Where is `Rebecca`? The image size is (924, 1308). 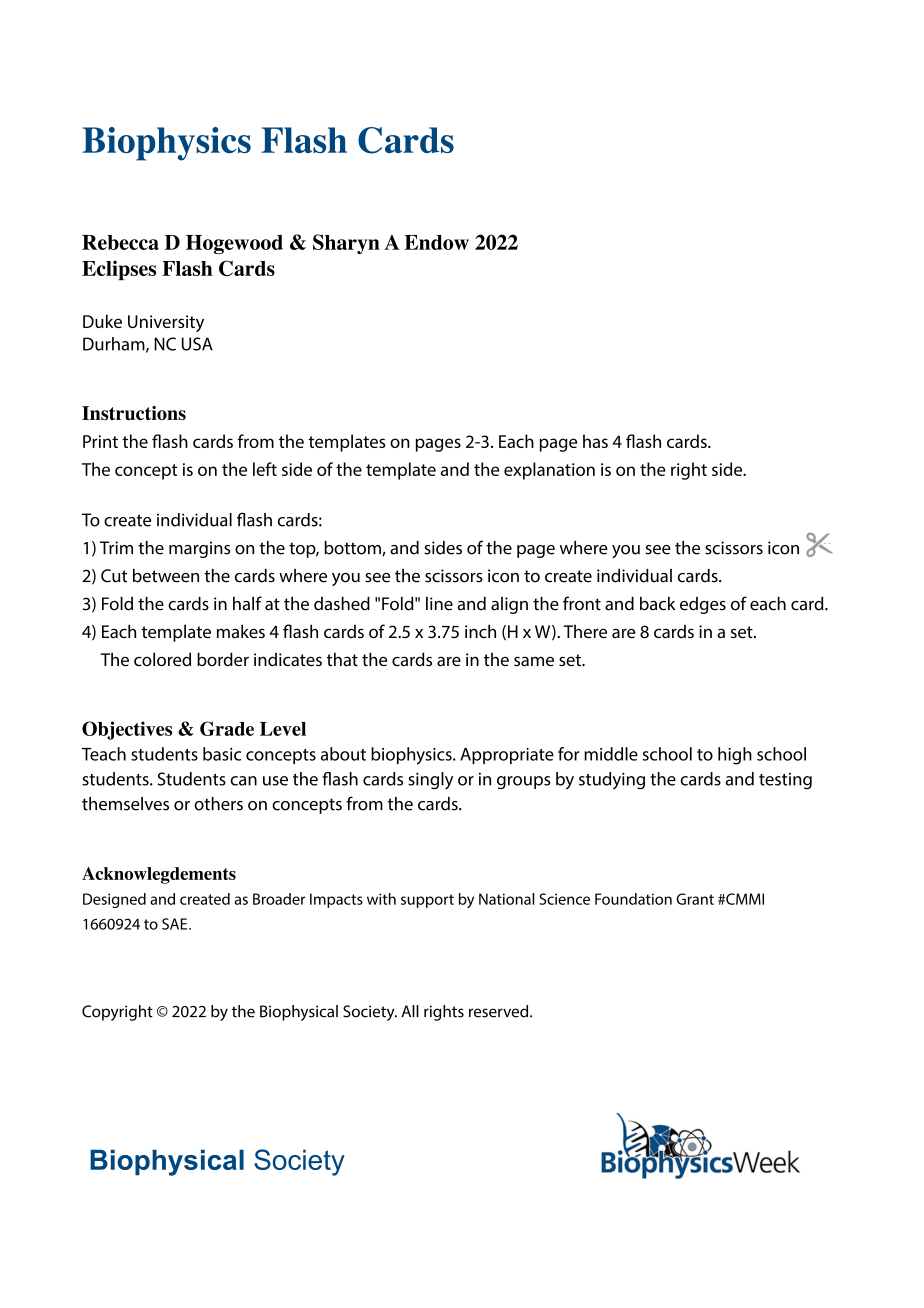
Rebecca is located at coordinates (120, 242).
